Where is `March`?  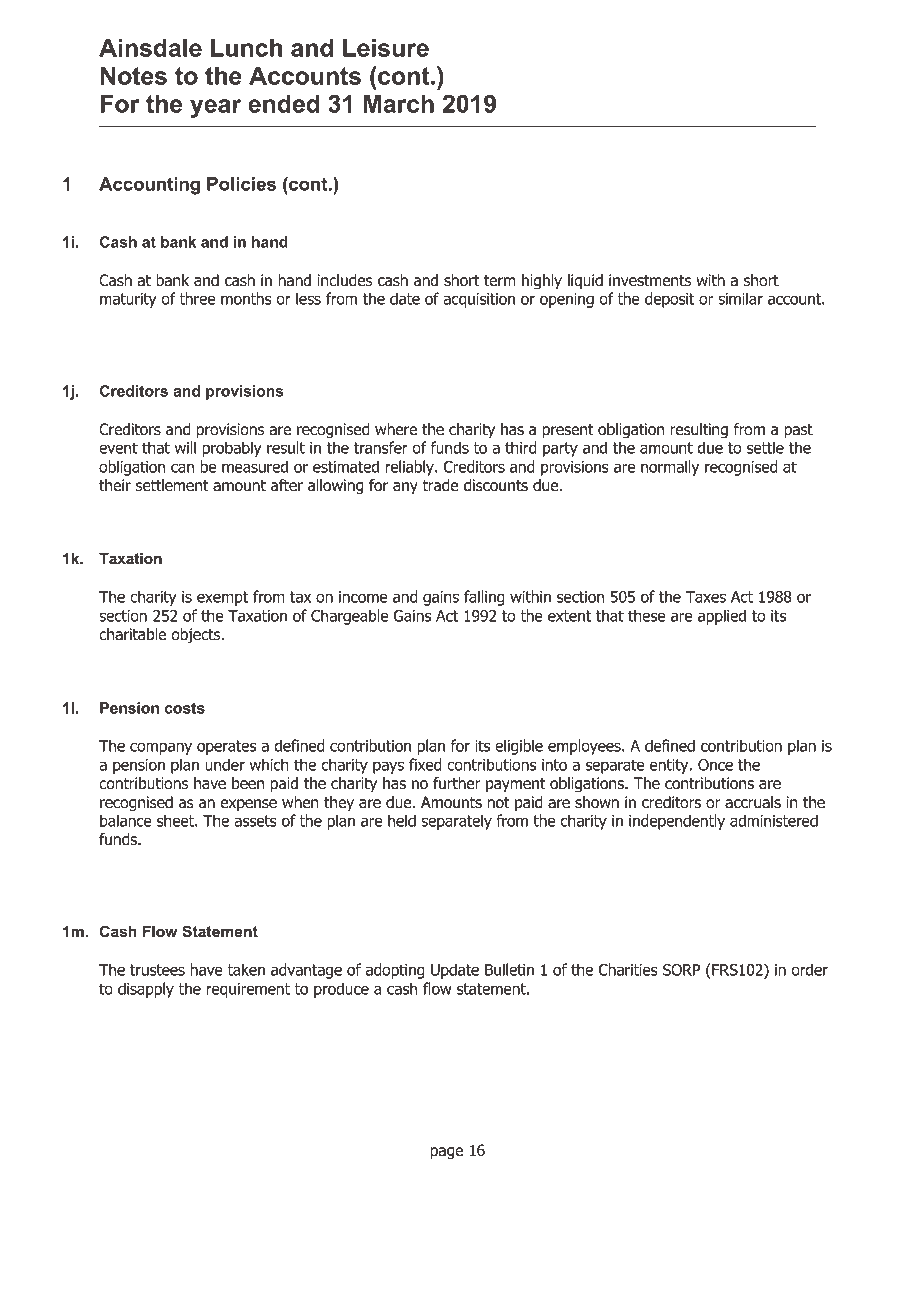
March is located at coordinates (399, 103).
